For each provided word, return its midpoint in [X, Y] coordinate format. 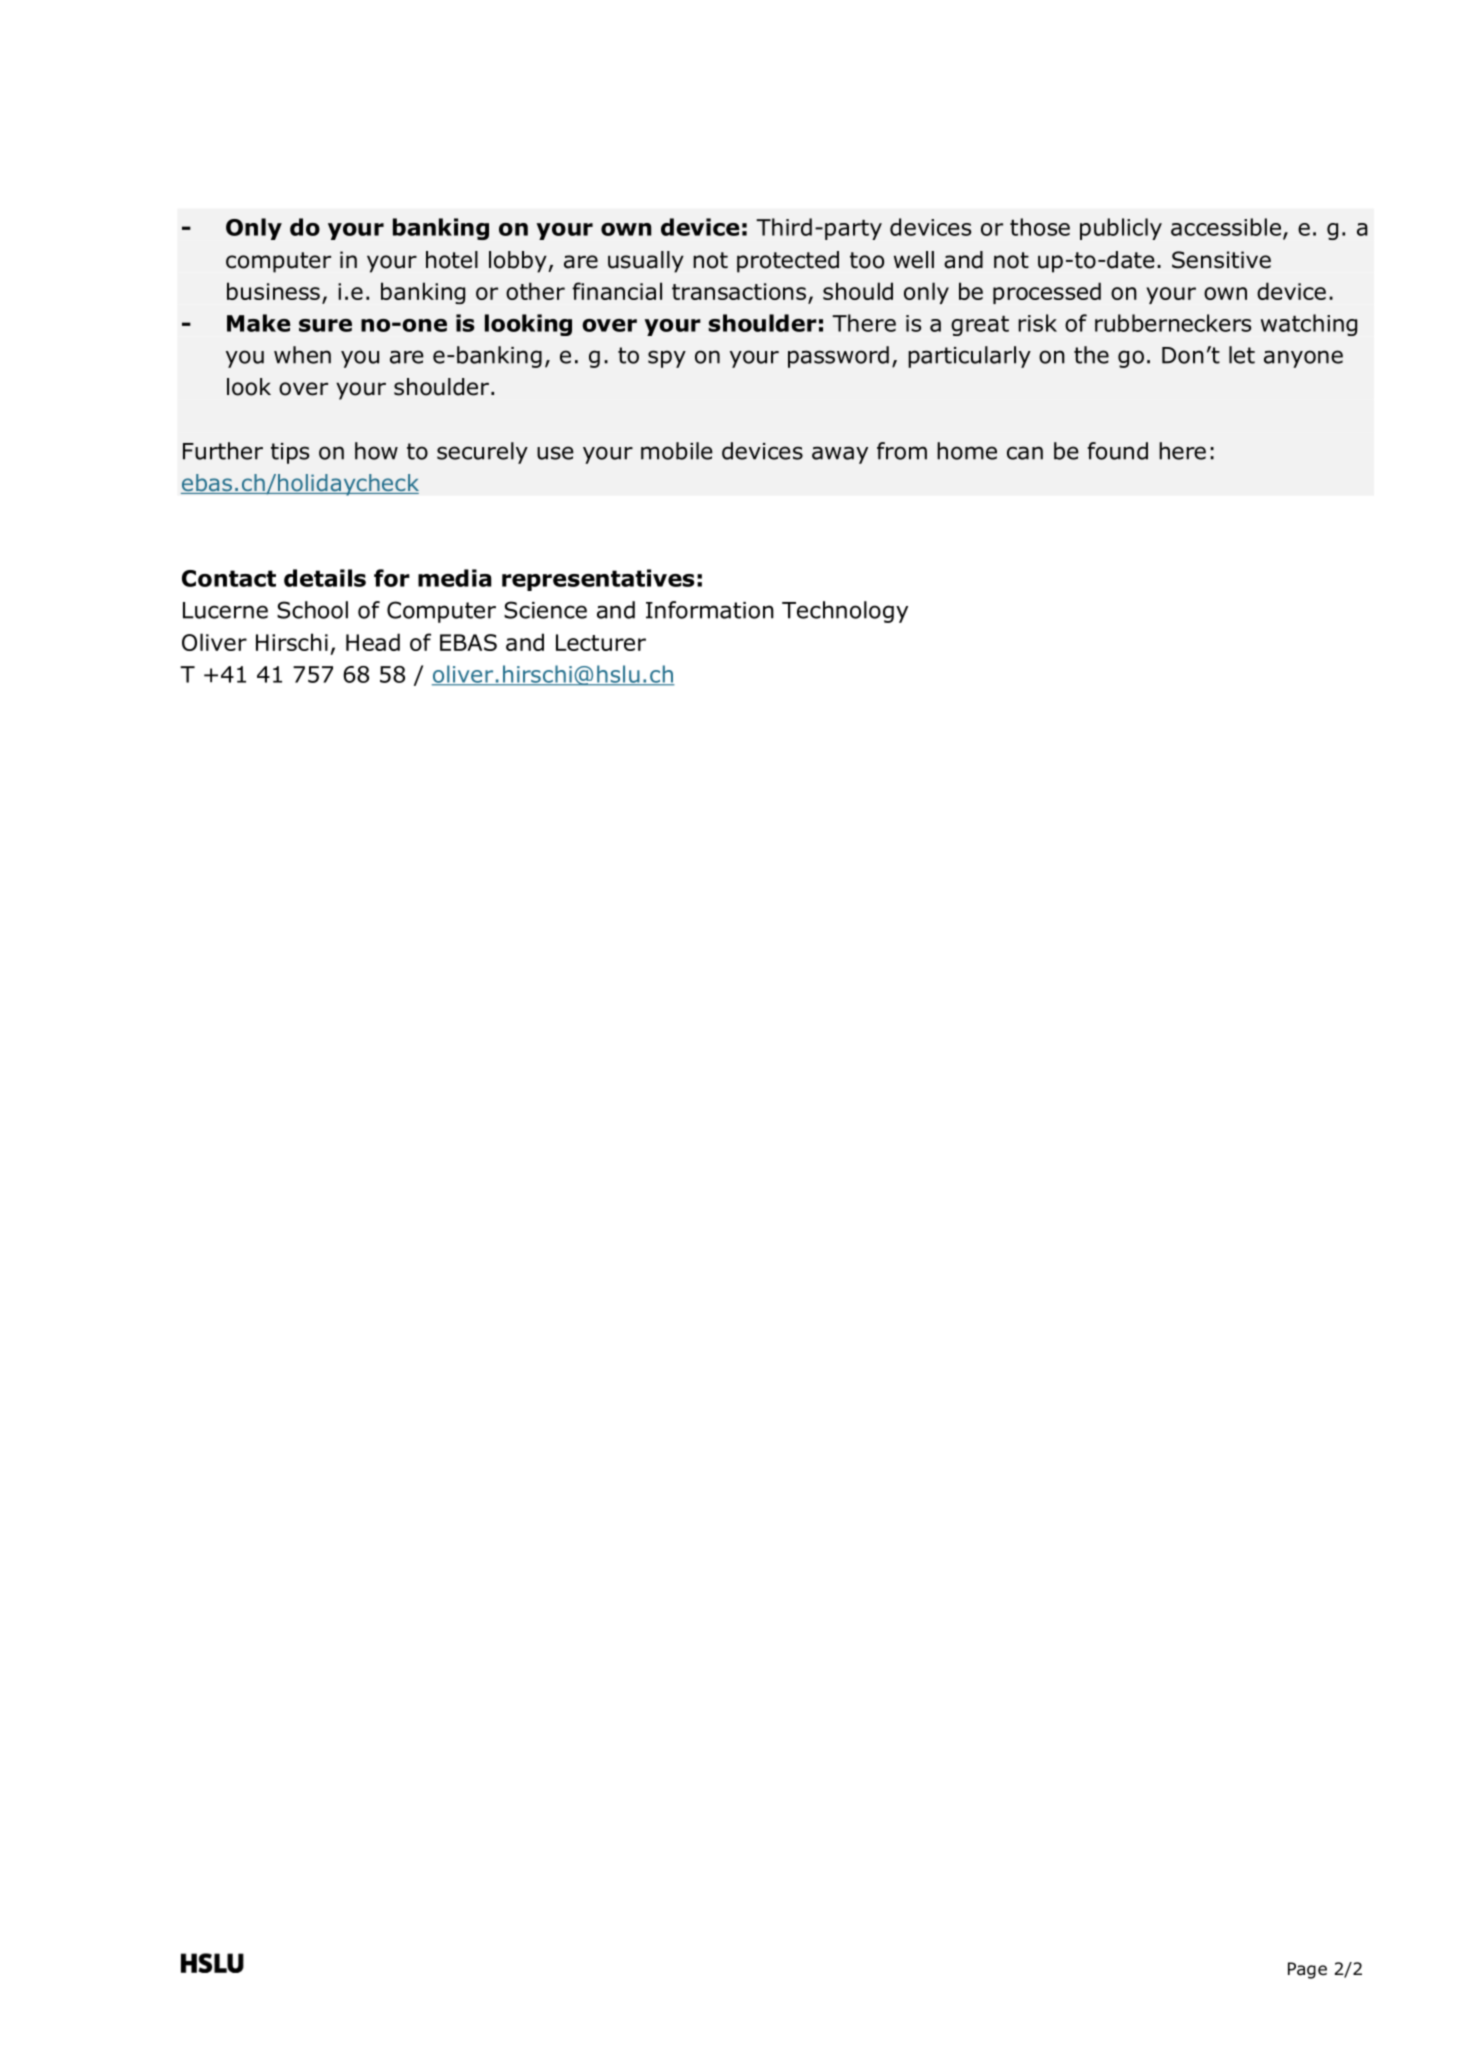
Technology [845, 612]
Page [1307, 1970]
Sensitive [1221, 260]
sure [325, 325]
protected [788, 262]
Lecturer [601, 642]
